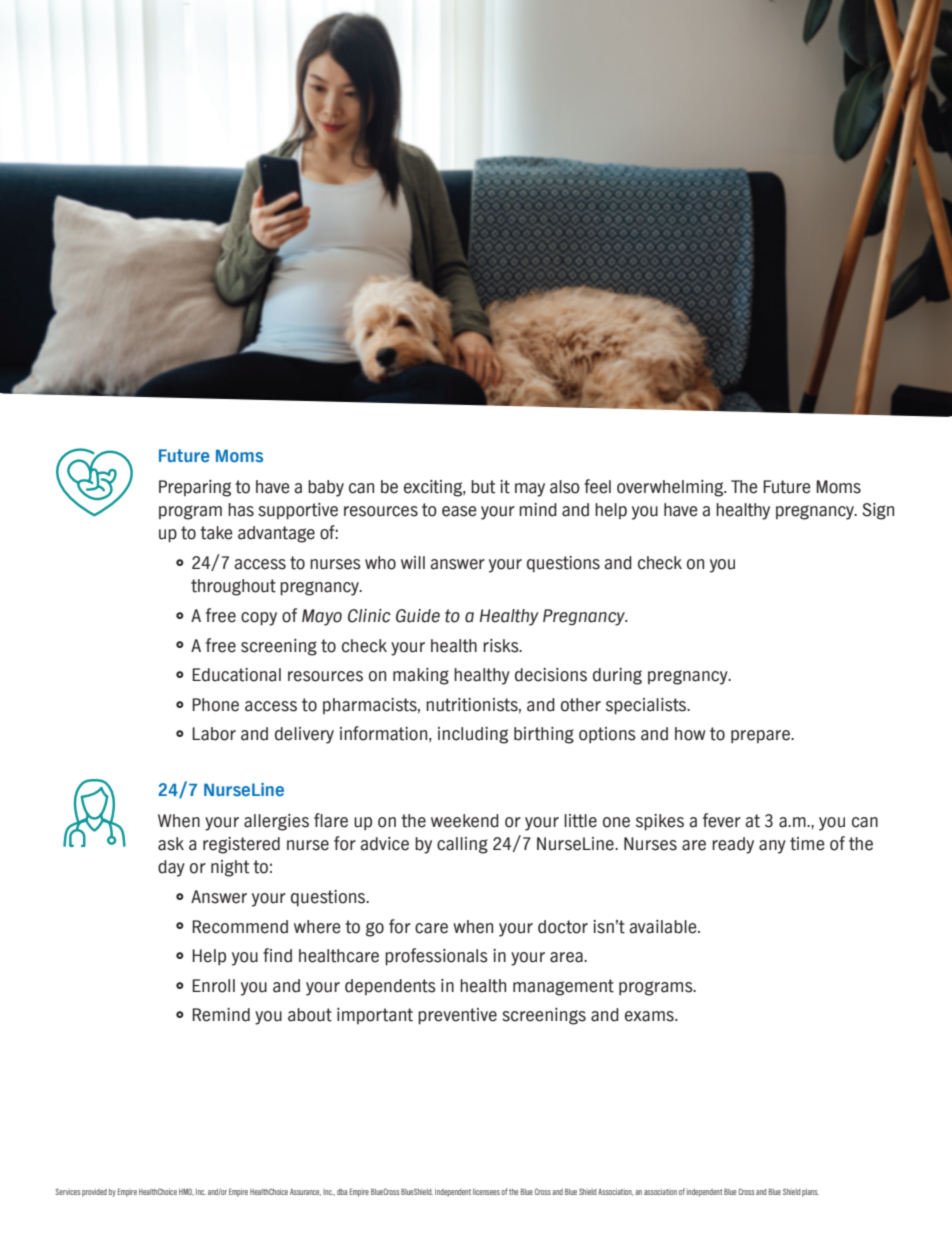 Image resolution: width=952 pixels, height=1233 pixels. I want to click on ask, so click(171, 844).
